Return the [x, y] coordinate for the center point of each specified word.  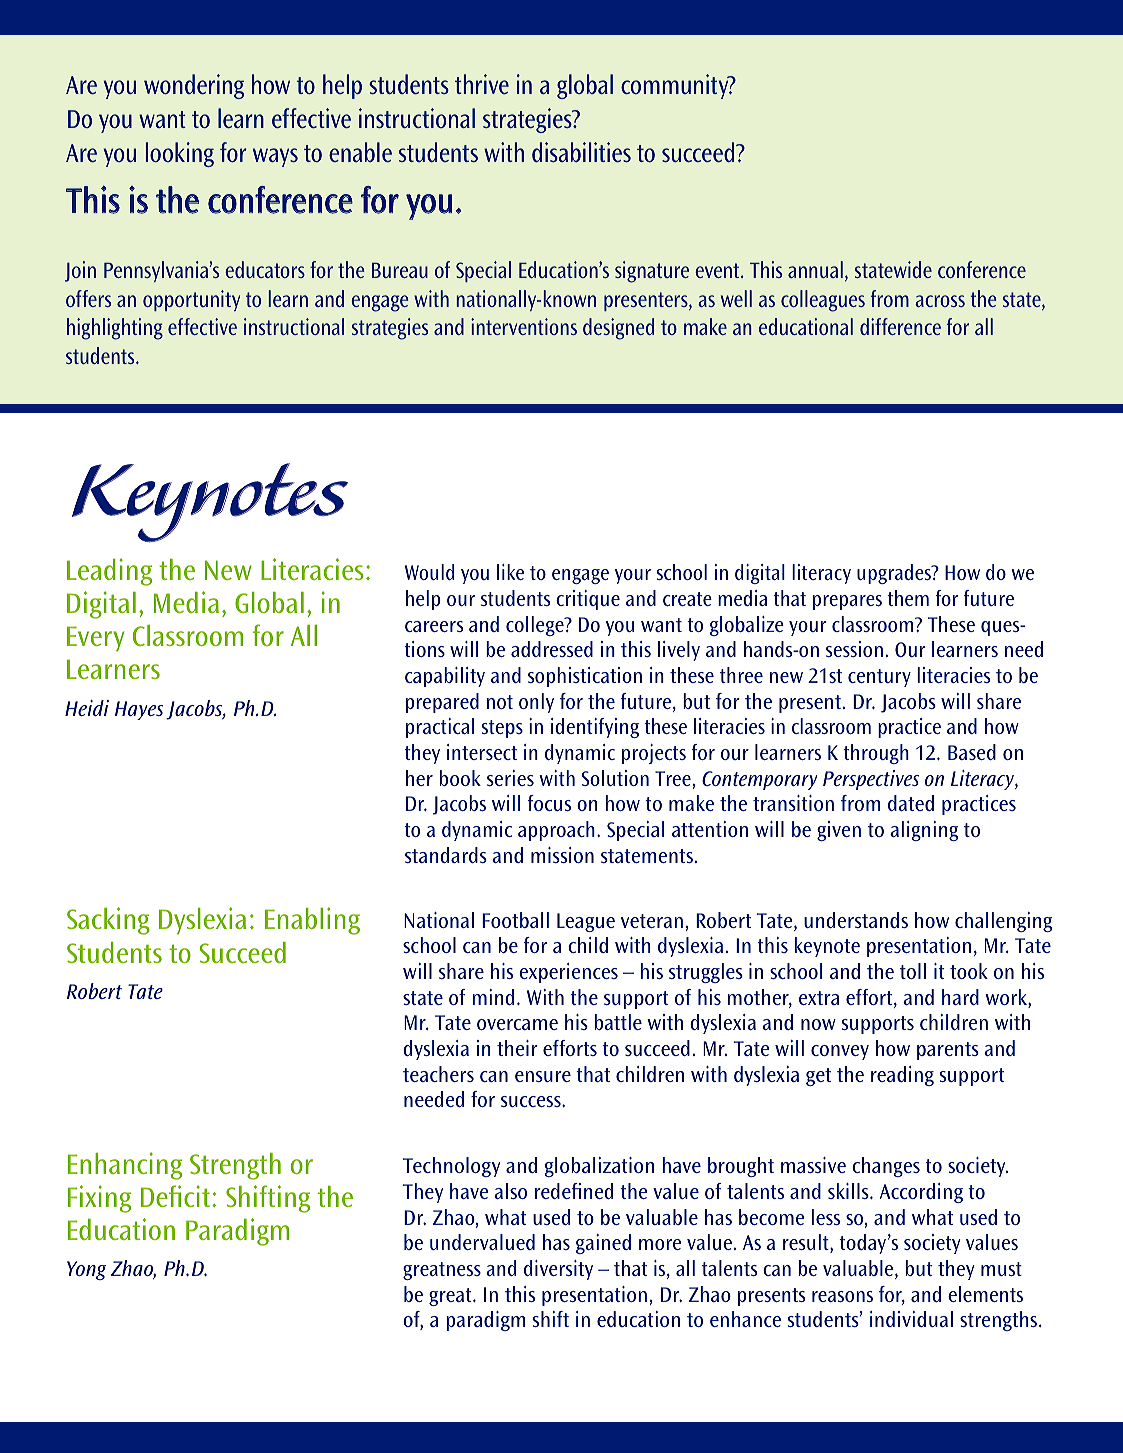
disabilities [581, 152]
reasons [842, 1296]
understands [856, 920]
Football [515, 920]
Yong [86, 1270]
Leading [109, 572]
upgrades [895, 574]
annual [815, 269]
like [510, 572]
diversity [558, 1270]
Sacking [108, 921]
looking [180, 154]
